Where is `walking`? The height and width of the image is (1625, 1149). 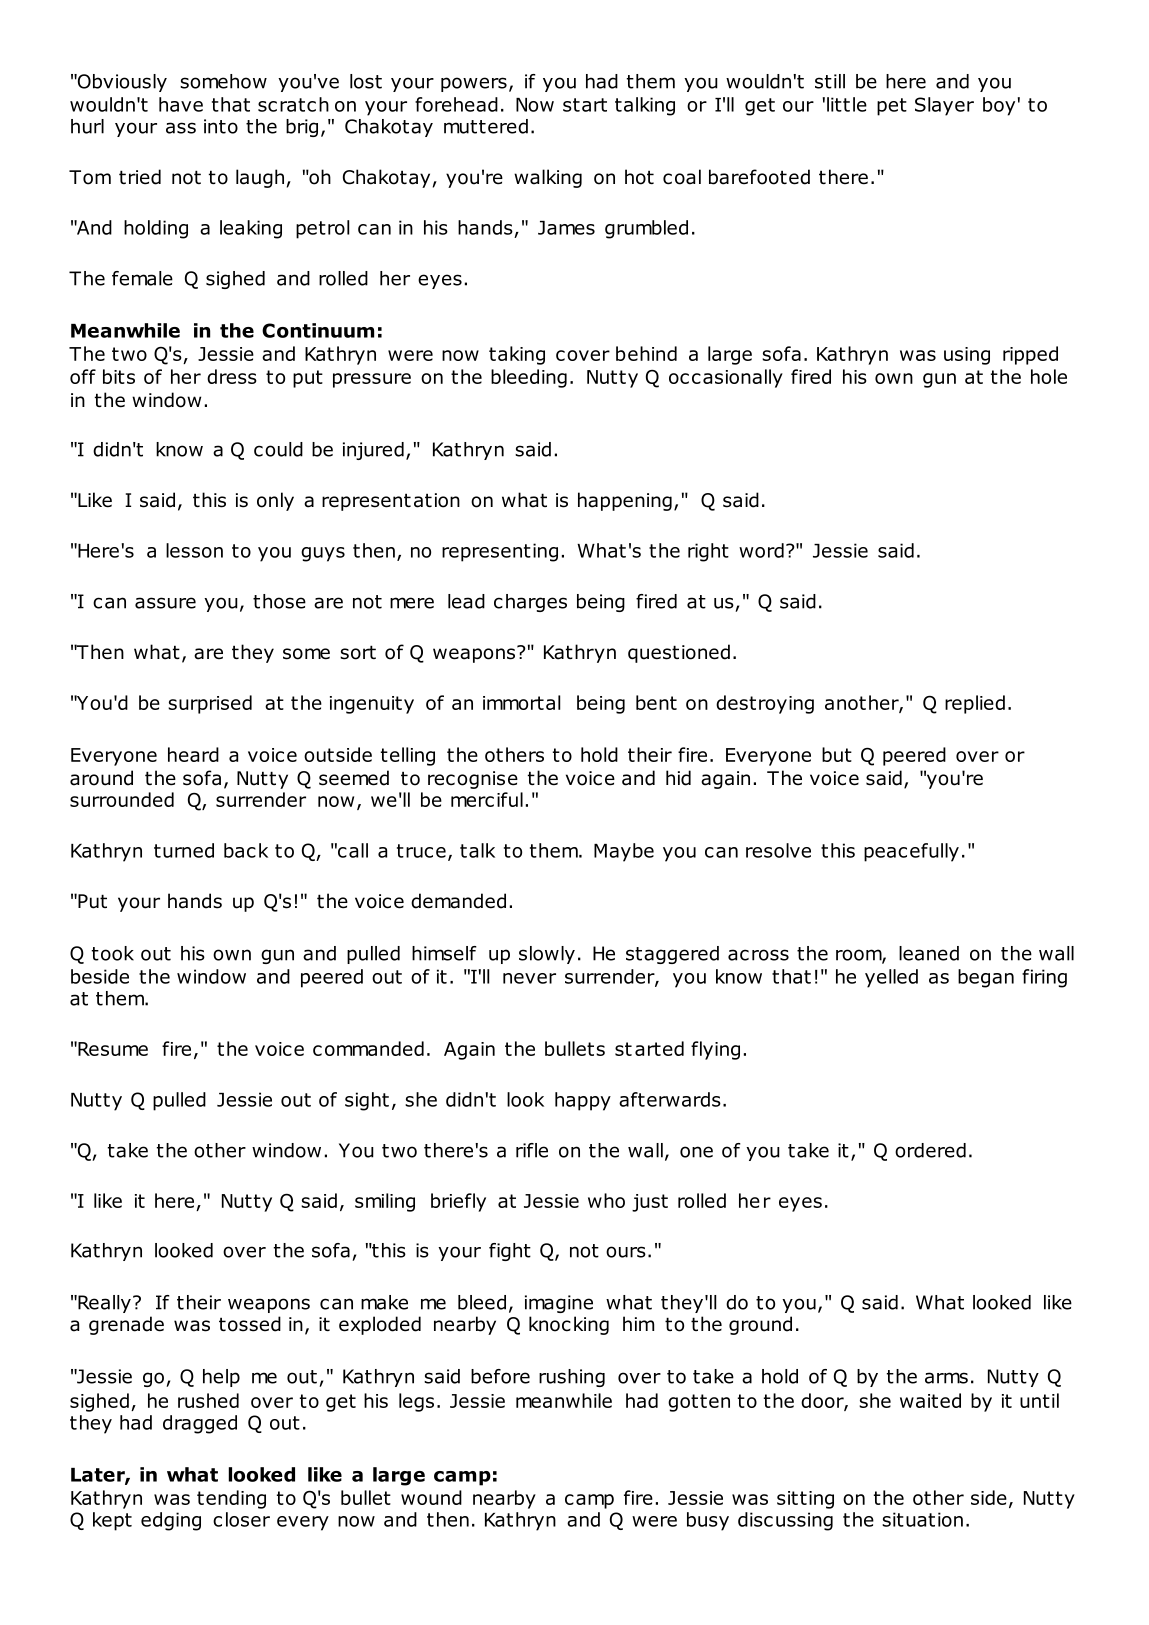
walking is located at coordinates (548, 178).
